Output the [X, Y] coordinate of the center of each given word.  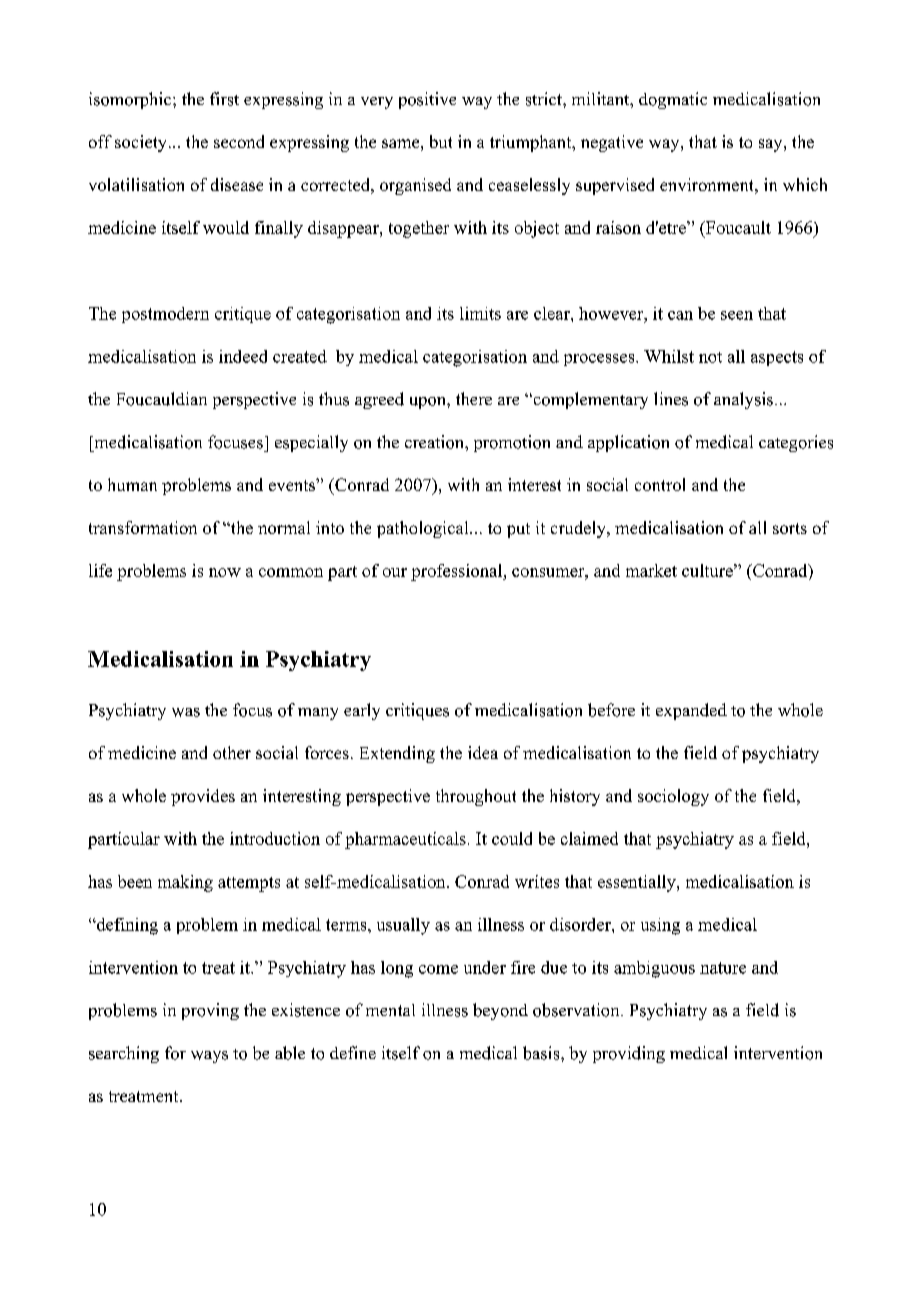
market [651, 570]
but [441, 141]
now [225, 572]
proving [210, 1011]
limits [480, 313]
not [710, 357]
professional [458, 572]
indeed [243, 356]
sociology [673, 797]
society [142, 143]
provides [203, 797]
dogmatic [673, 100]
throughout [476, 797]
